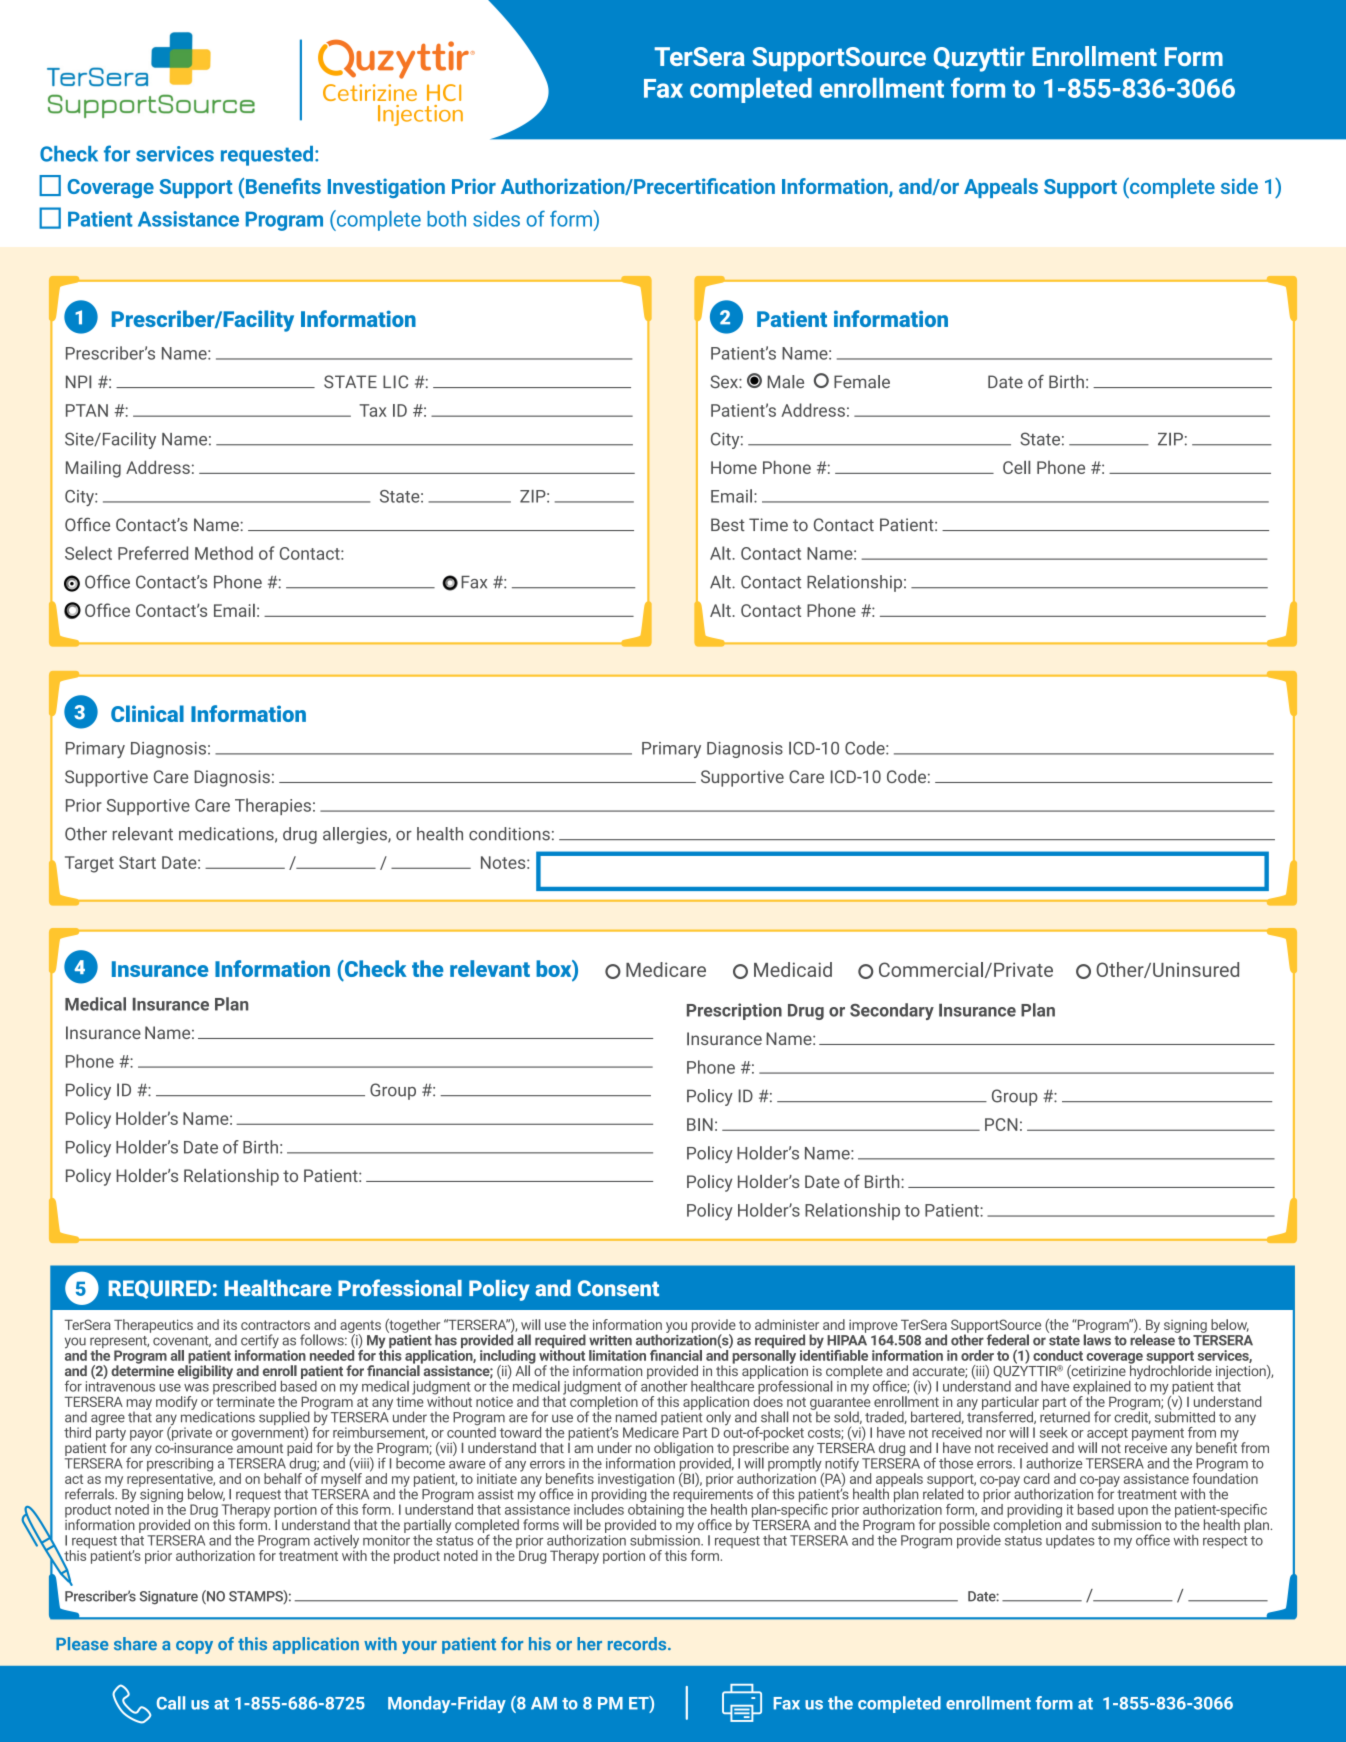  What do you see at coordinates (224, 553) in the screenshot?
I see `Method` at bounding box center [224, 553].
